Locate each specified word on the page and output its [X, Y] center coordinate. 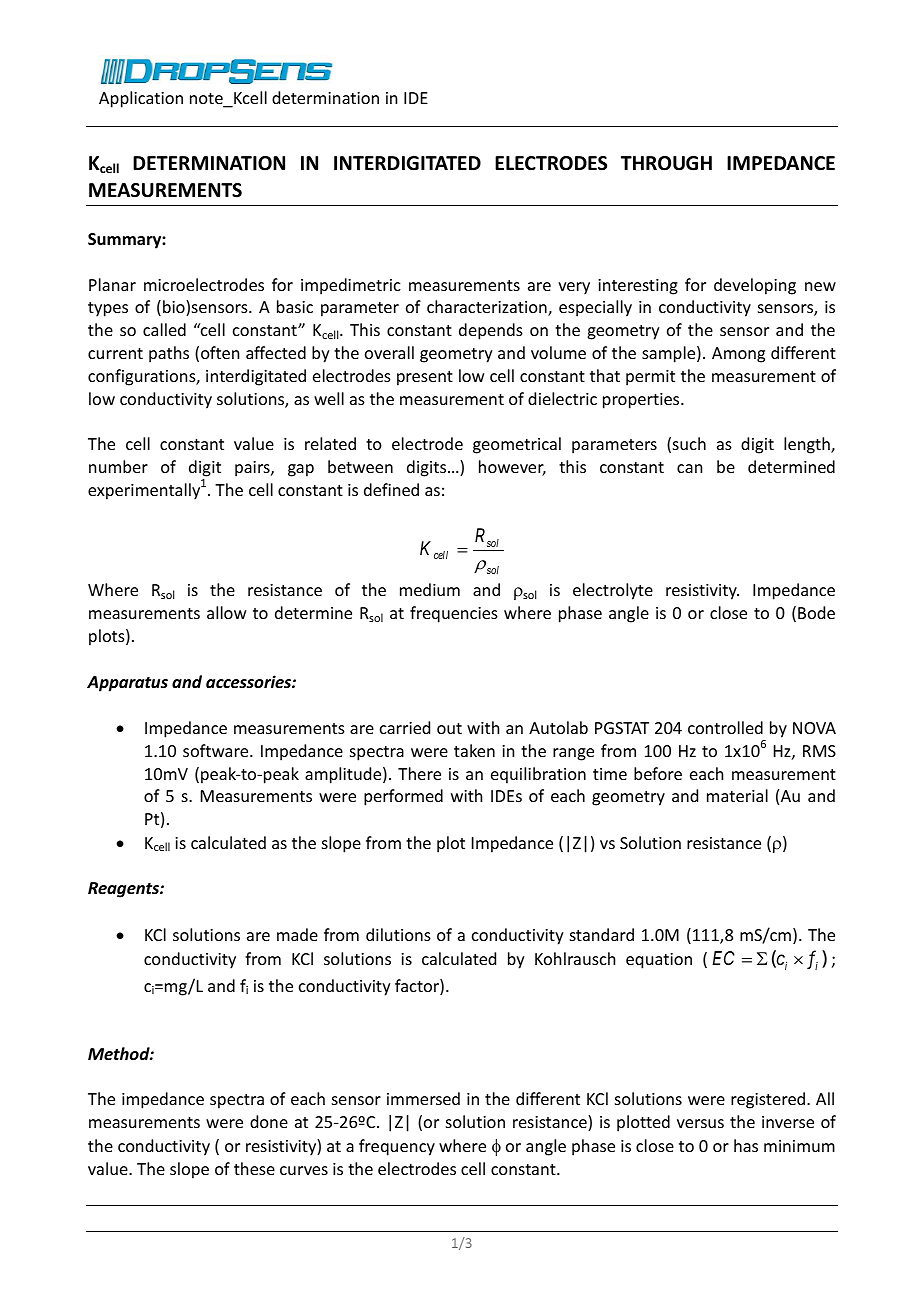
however [512, 468]
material [737, 795]
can [689, 468]
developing [755, 286]
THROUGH [666, 163]
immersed [423, 1098]
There [419, 773]
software [217, 750]
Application [141, 99]
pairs [253, 469]
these [254, 1168]
